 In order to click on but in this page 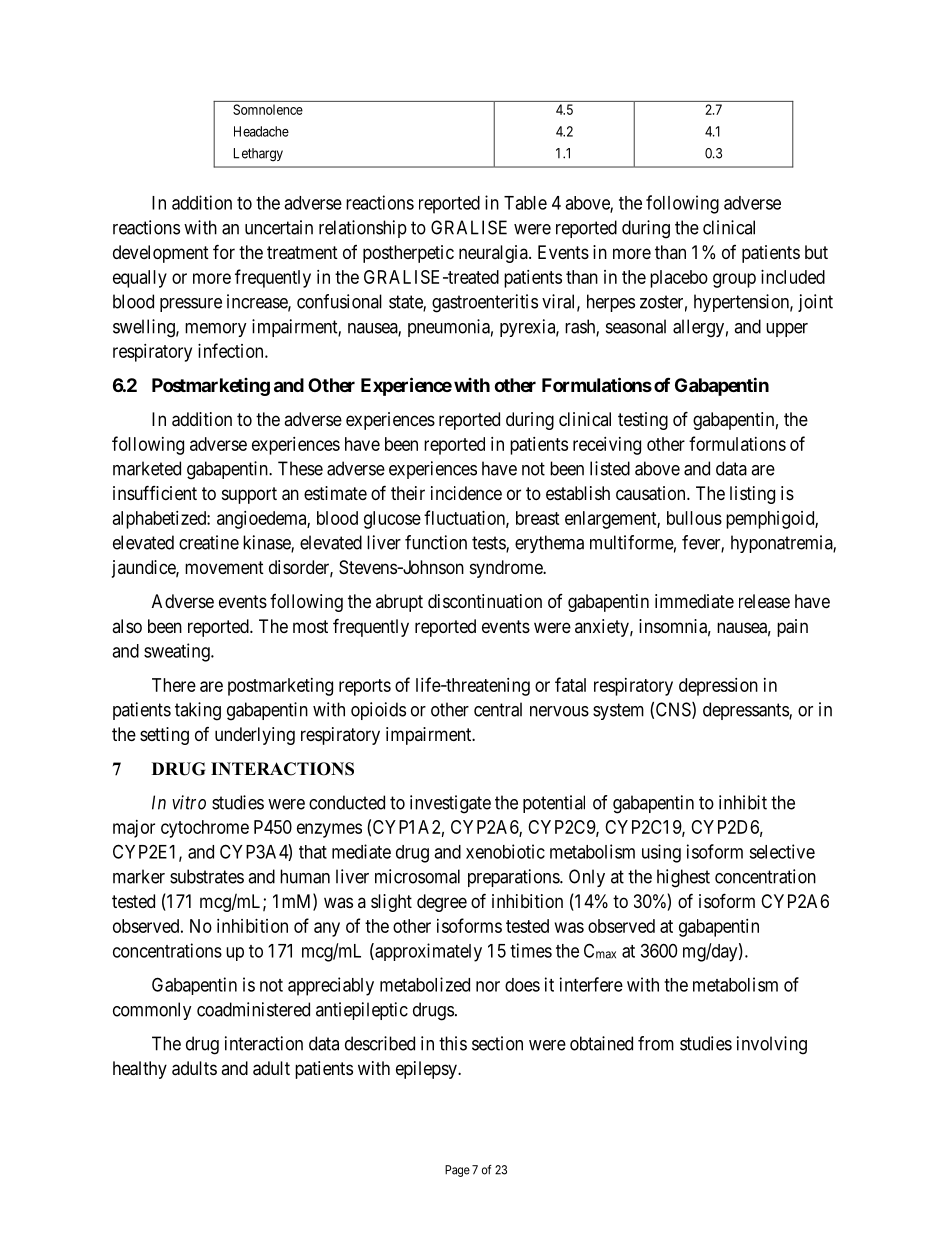, I will do `click(816, 252)`.
